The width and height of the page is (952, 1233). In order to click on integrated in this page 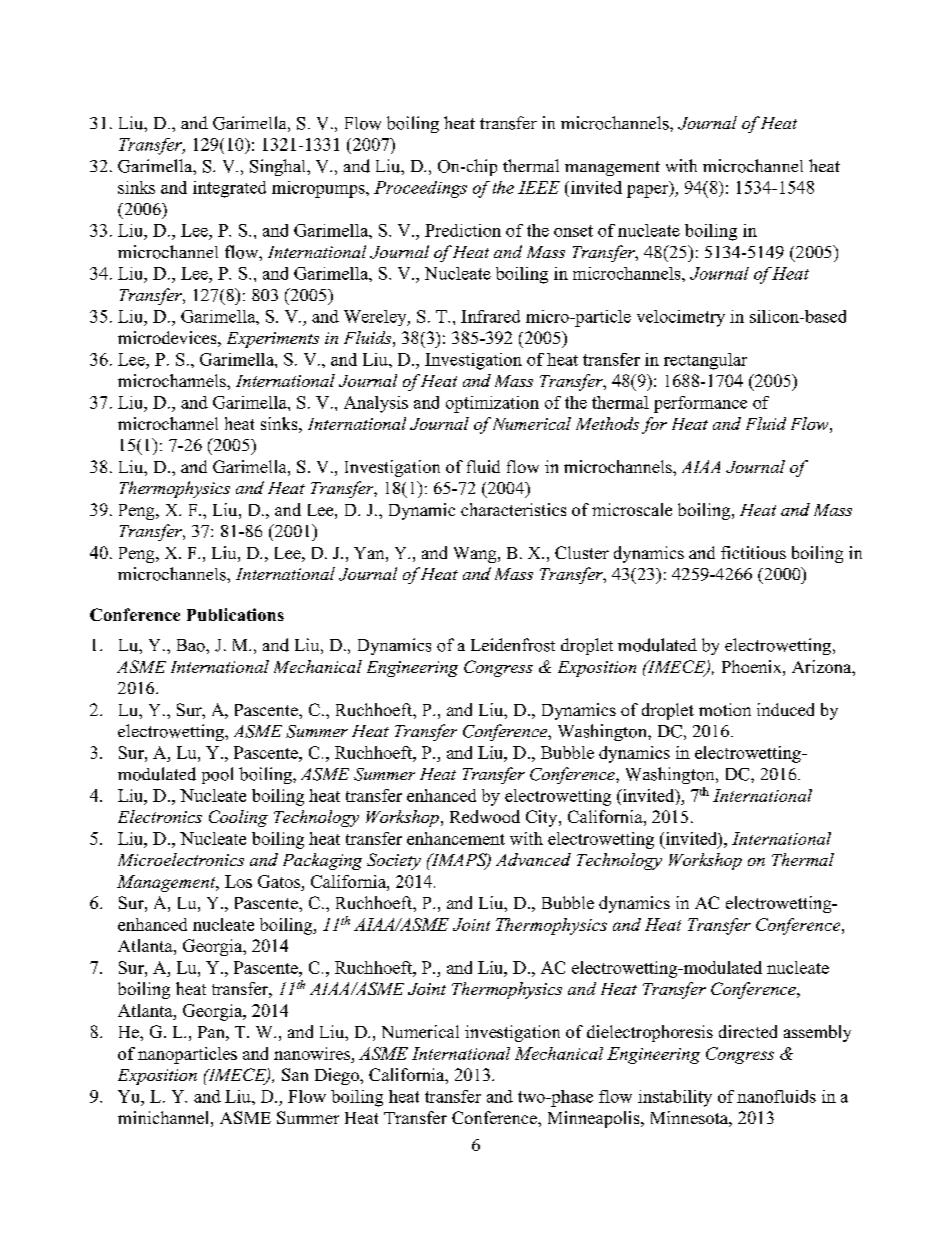, I will do `click(229, 189)`.
